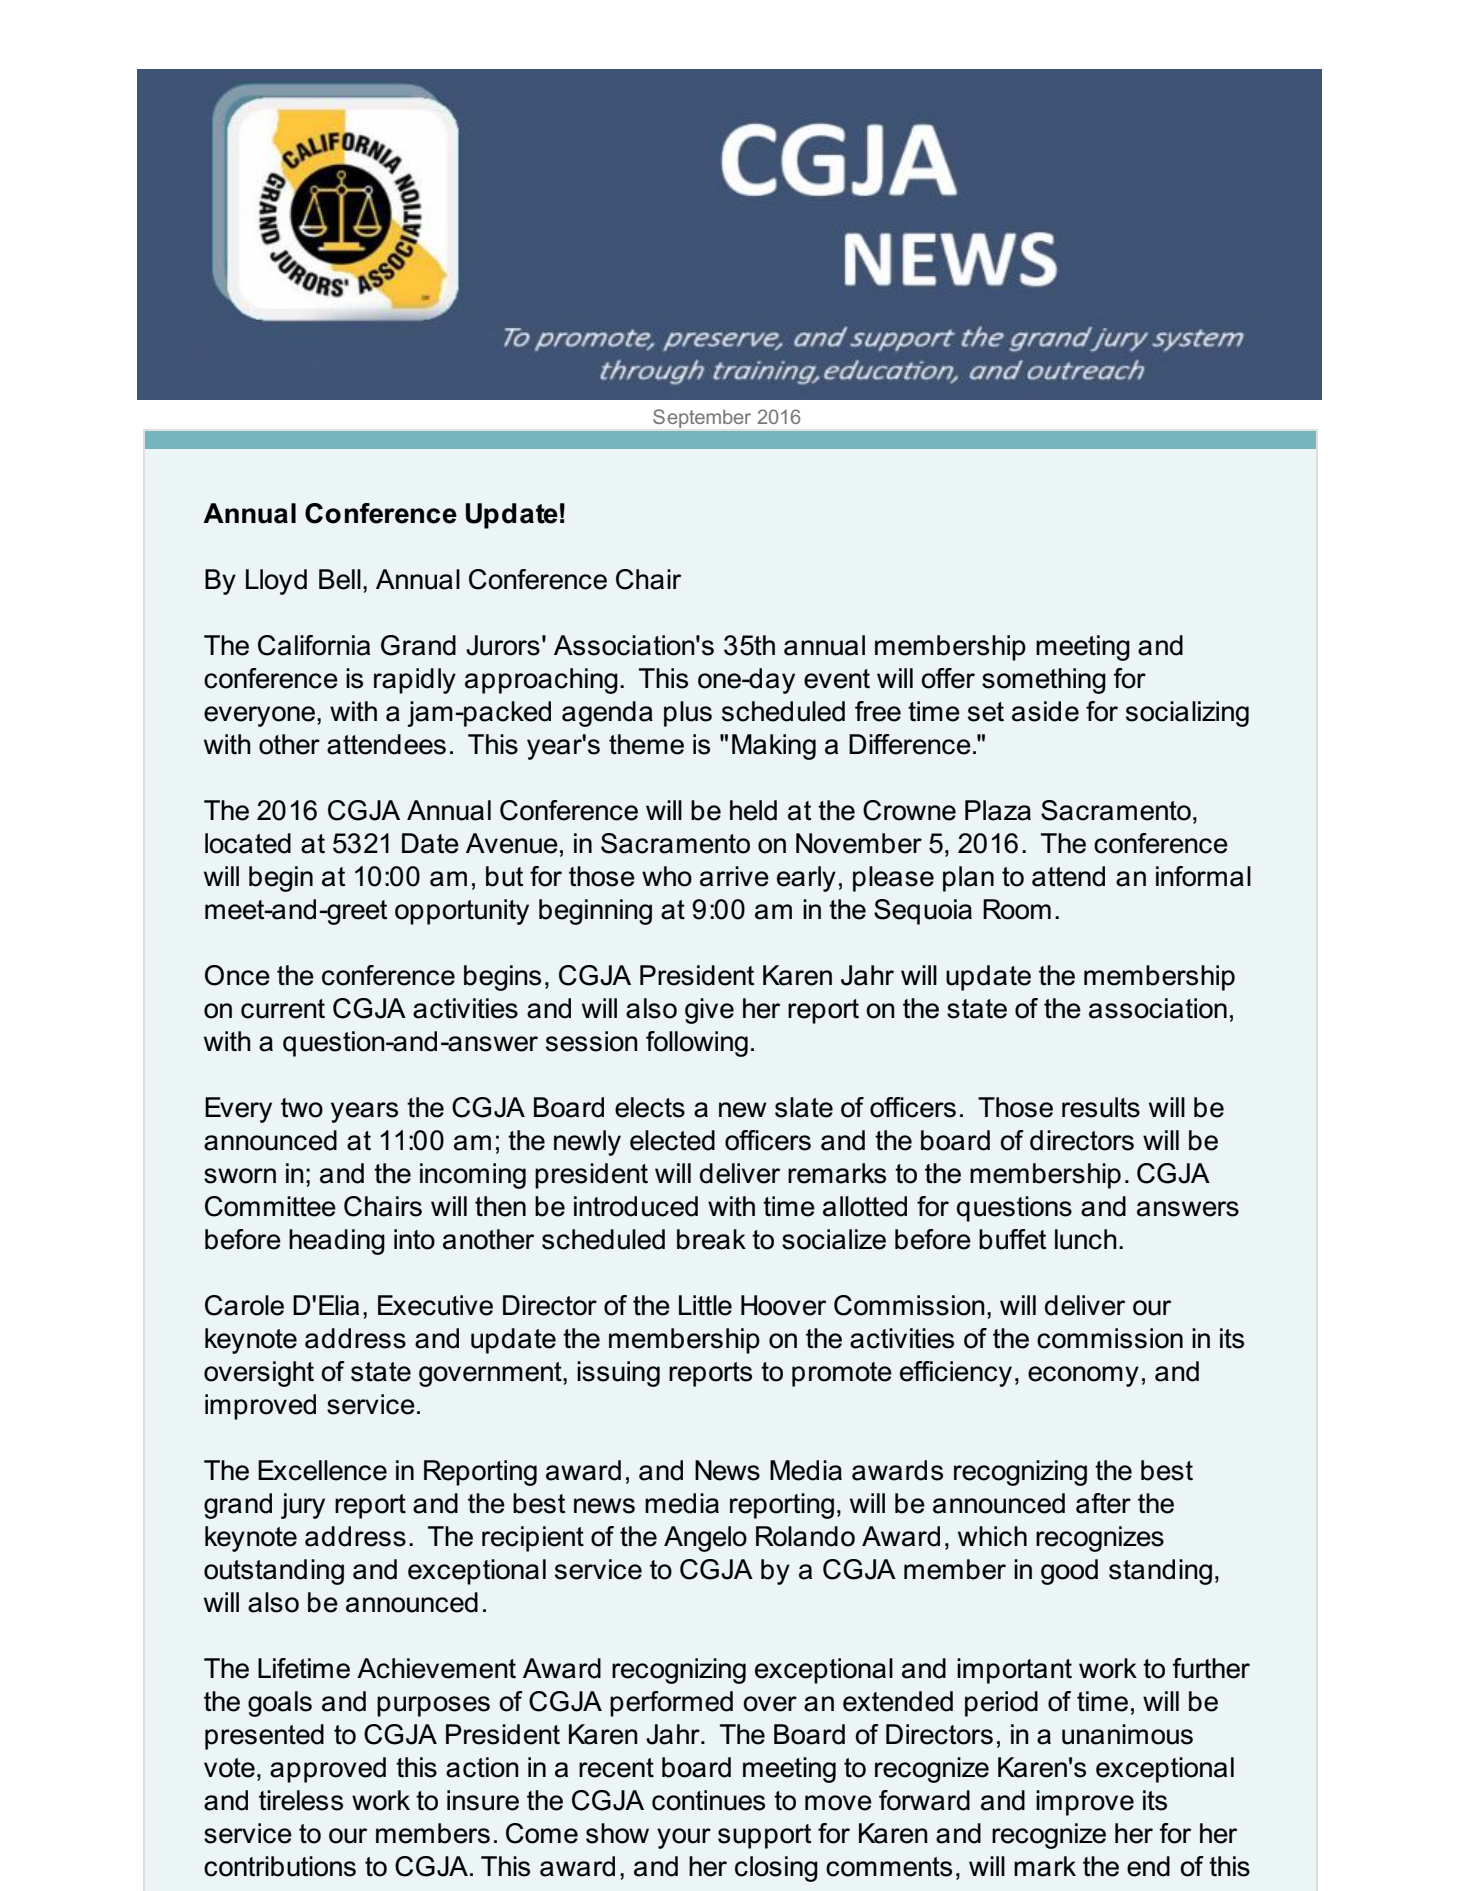 The image size is (1462, 1891). What do you see at coordinates (1017, 909) in the document?
I see `Room` at bounding box center [1017, 909].
